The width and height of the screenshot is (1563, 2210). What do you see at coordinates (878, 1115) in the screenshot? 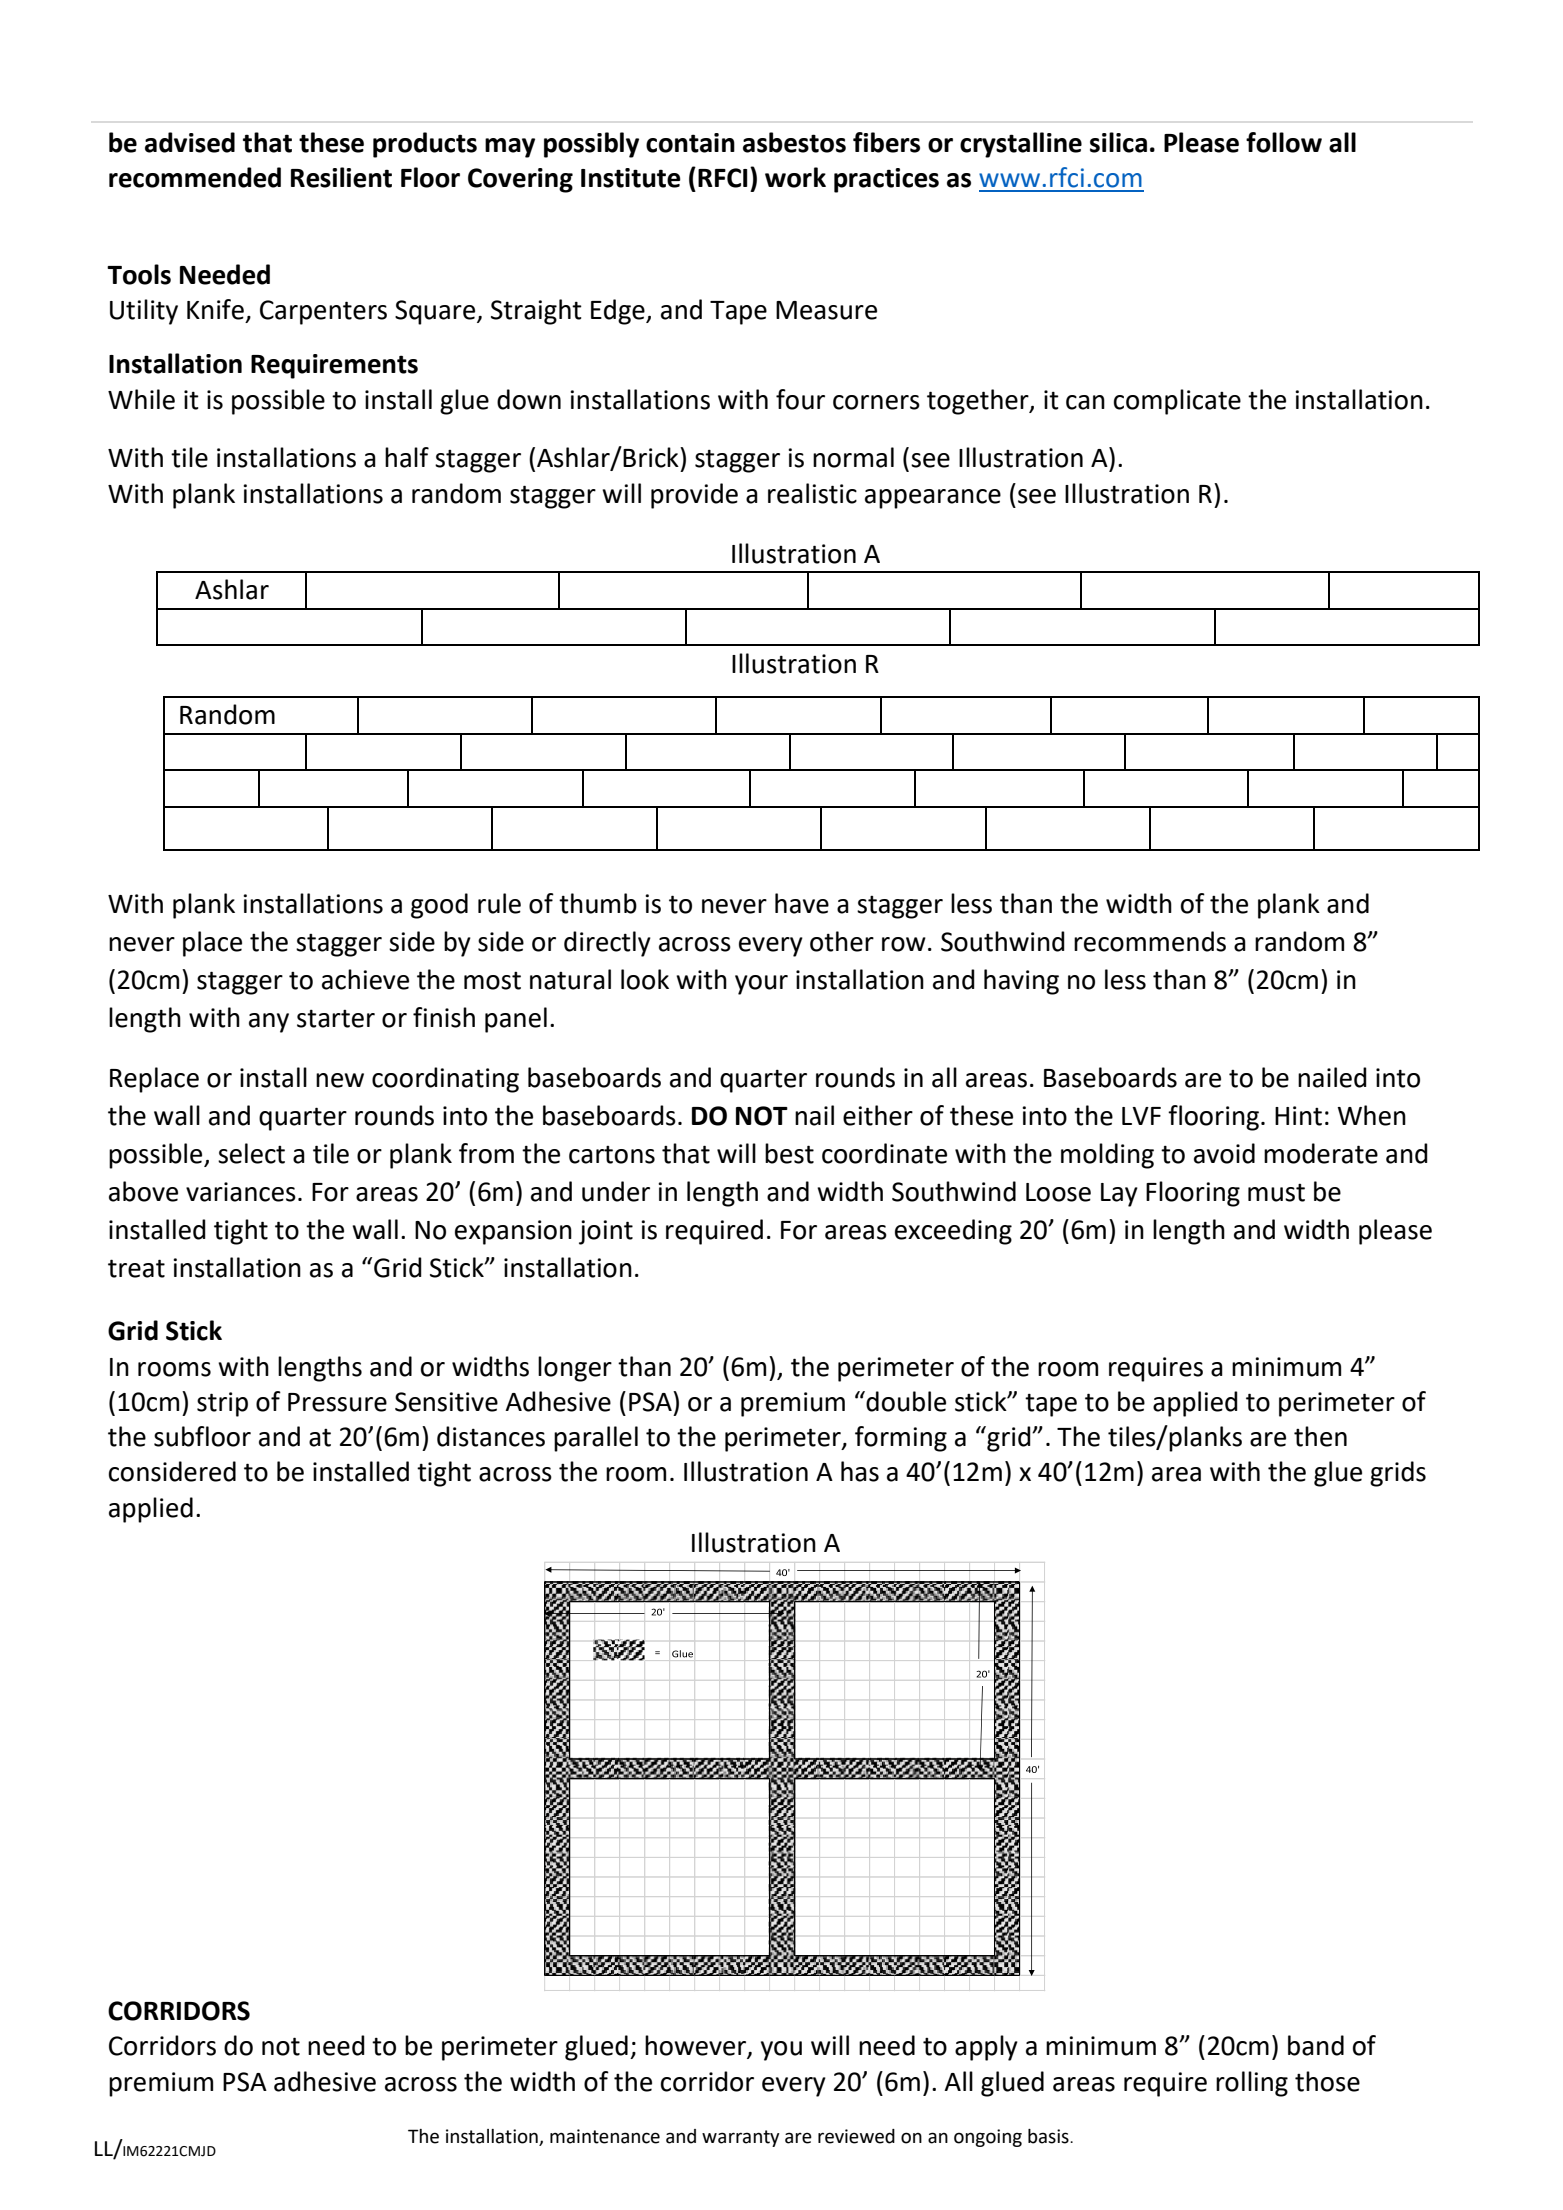
I see `either` at bounding box center [878, 1115].
